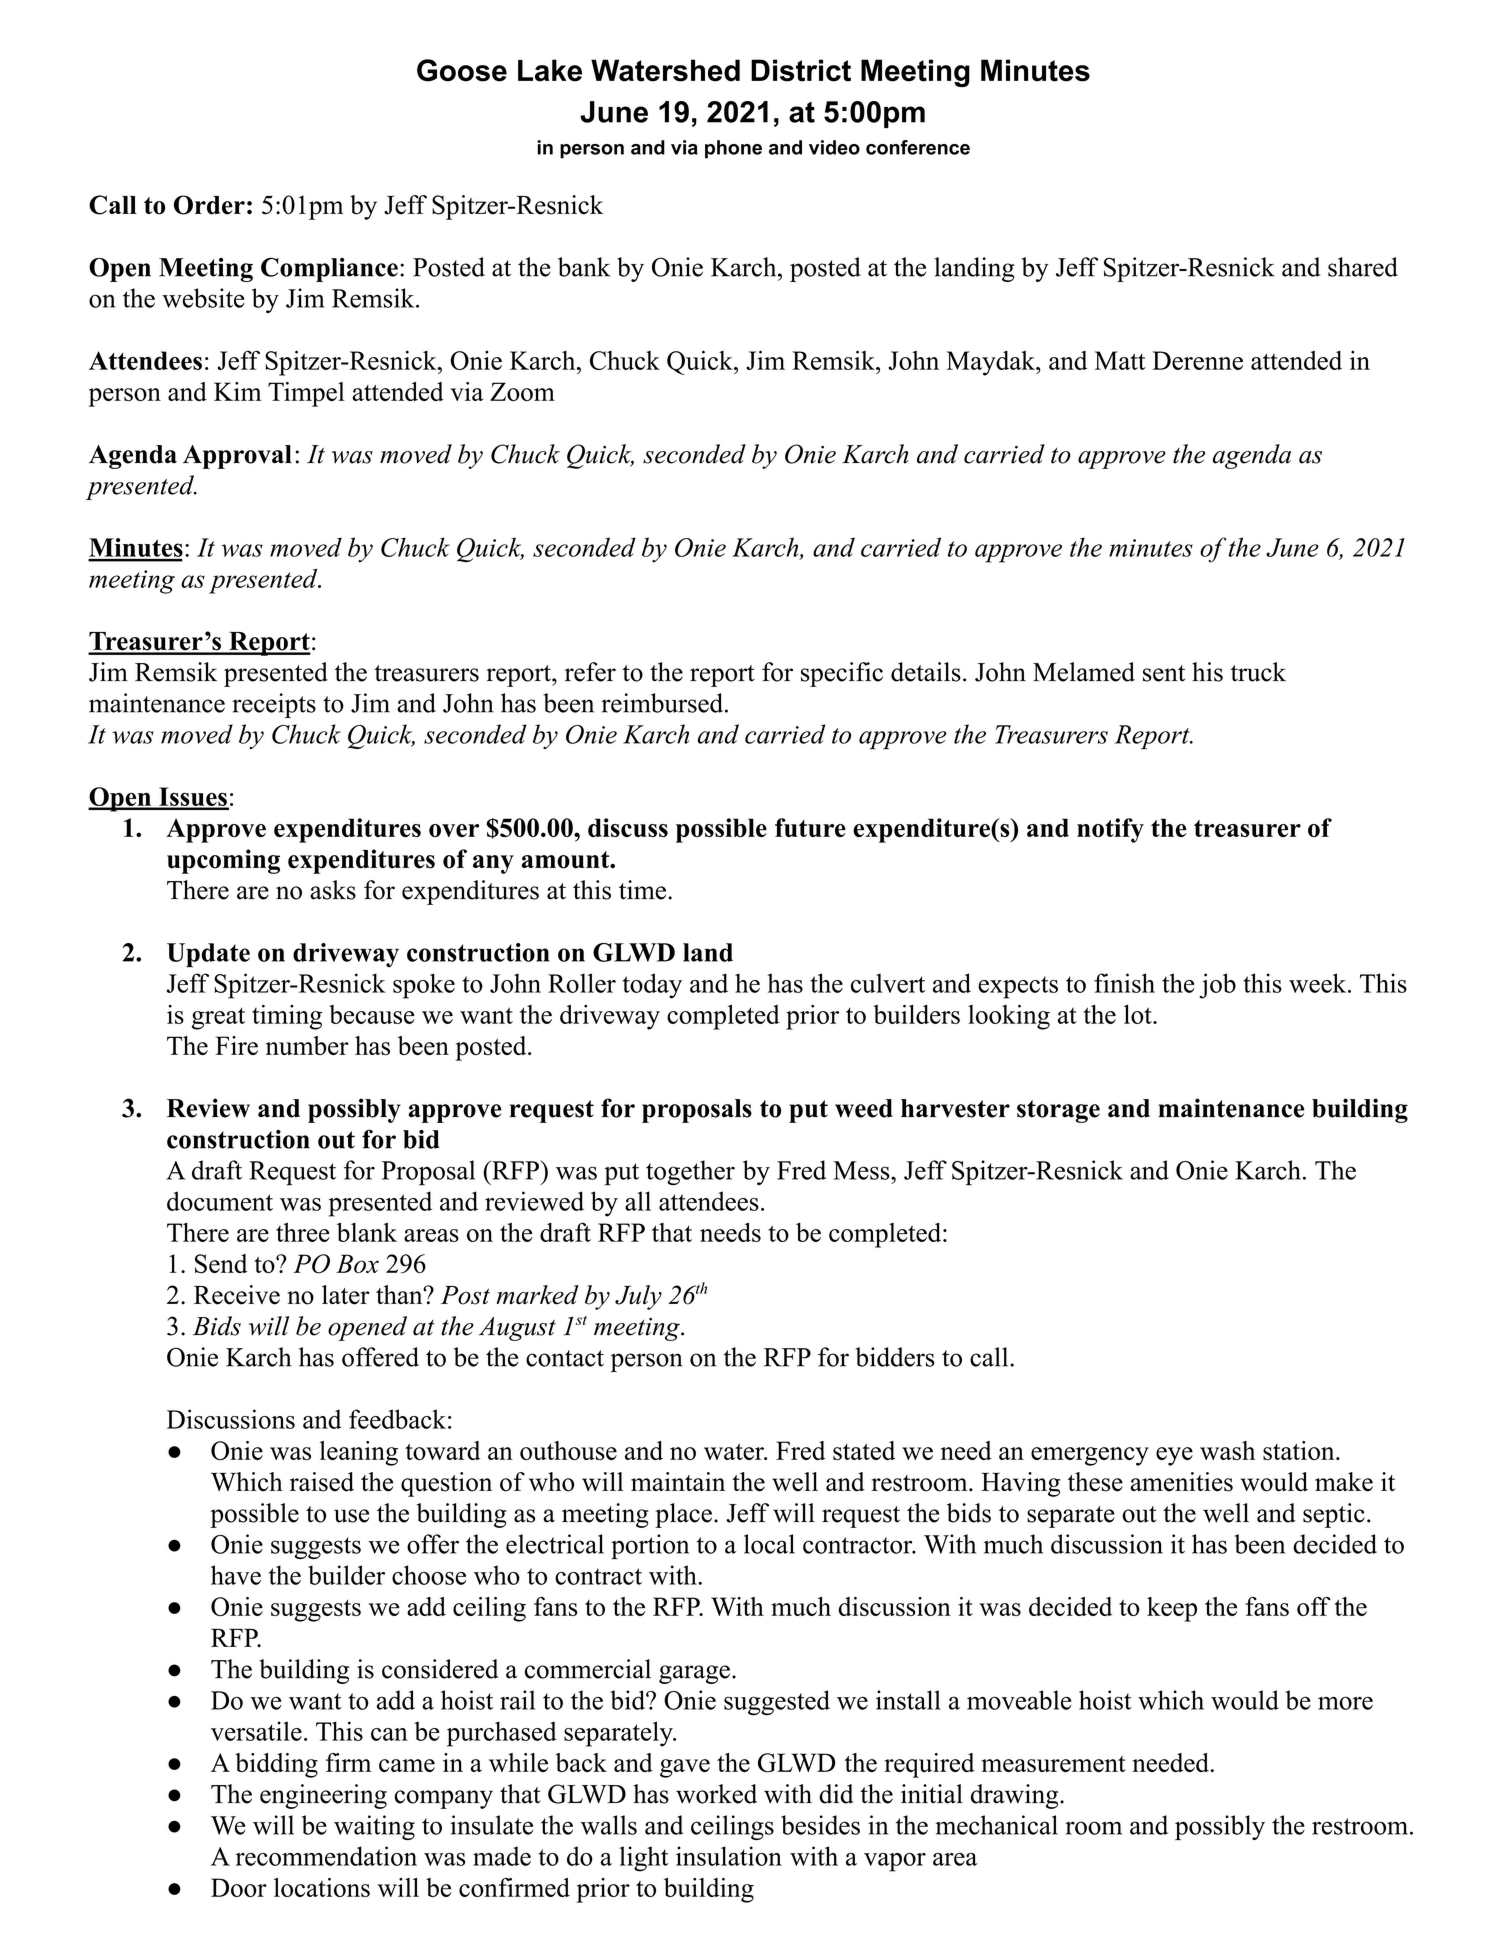 The width and height of the image is (1507, 1950). I want to click on shared, so click(1363, 267).
